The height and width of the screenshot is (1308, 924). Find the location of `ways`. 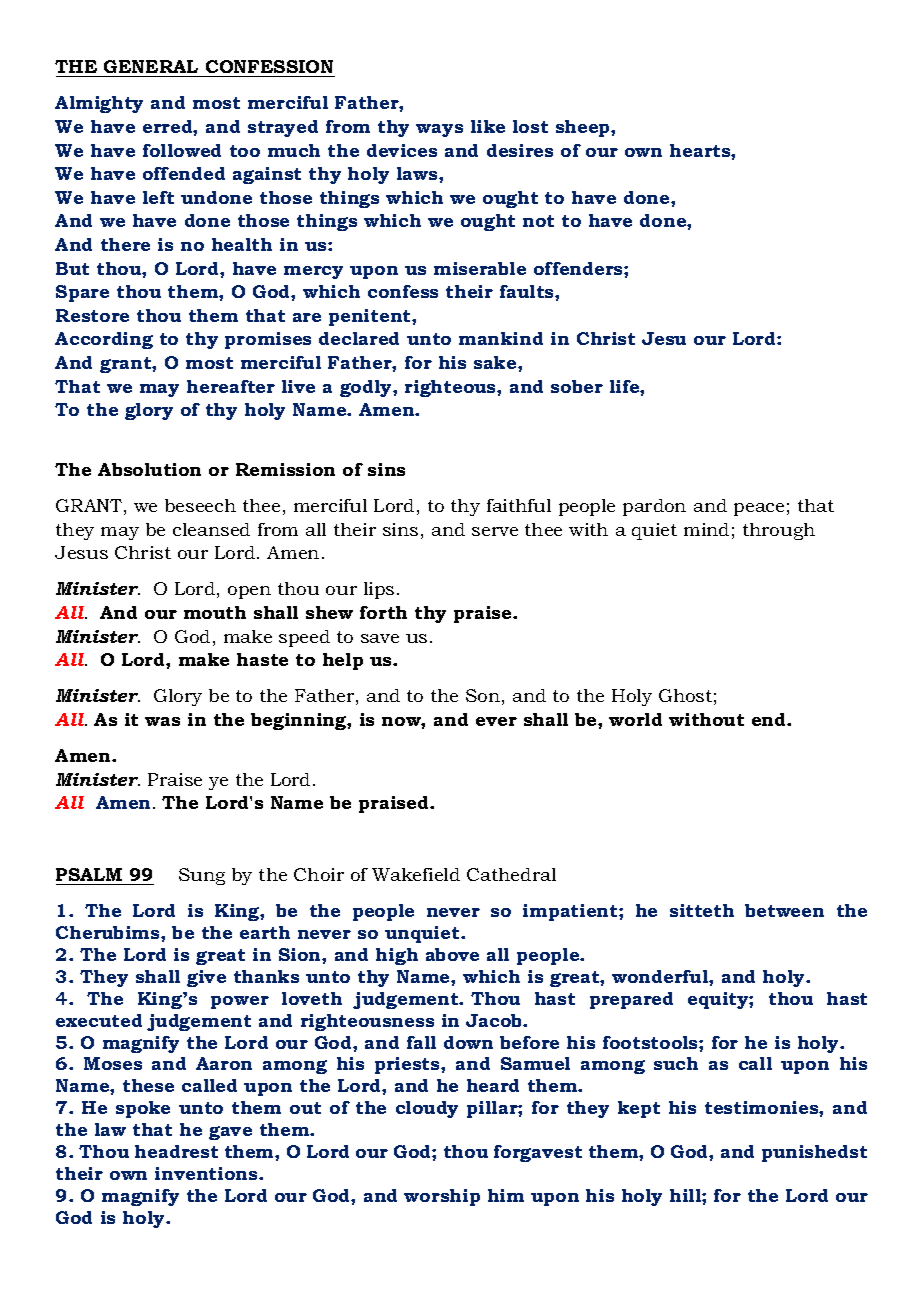

ways is located at coordinates (439, 130).
